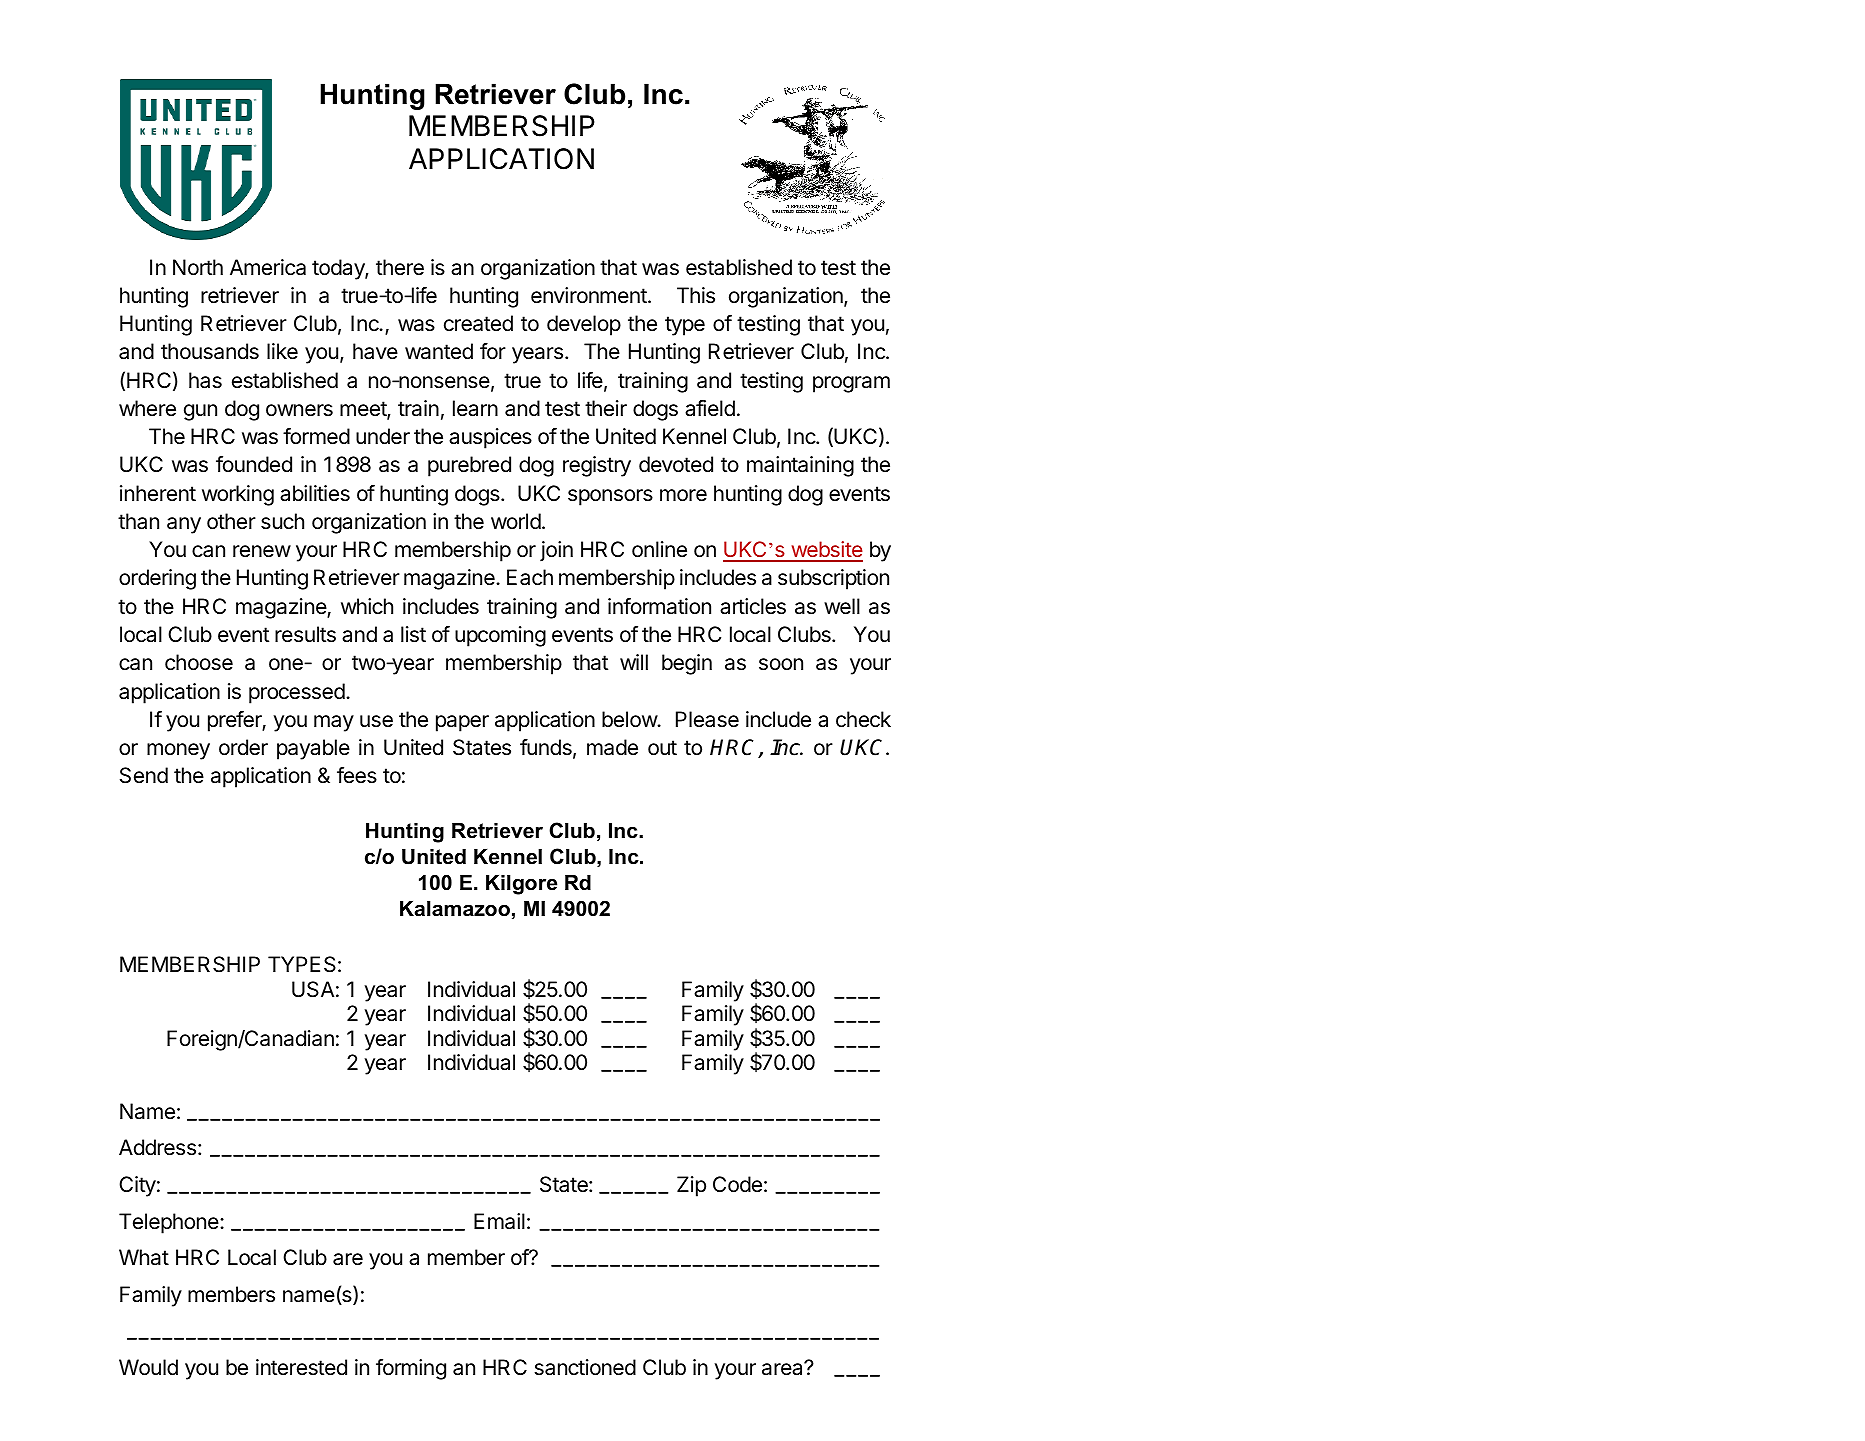 Image resolution: width=1865 pixels, height=1441 pixels. Describe the element at coordinates (198, 267) in the screenshot. I see `North` at that location.
